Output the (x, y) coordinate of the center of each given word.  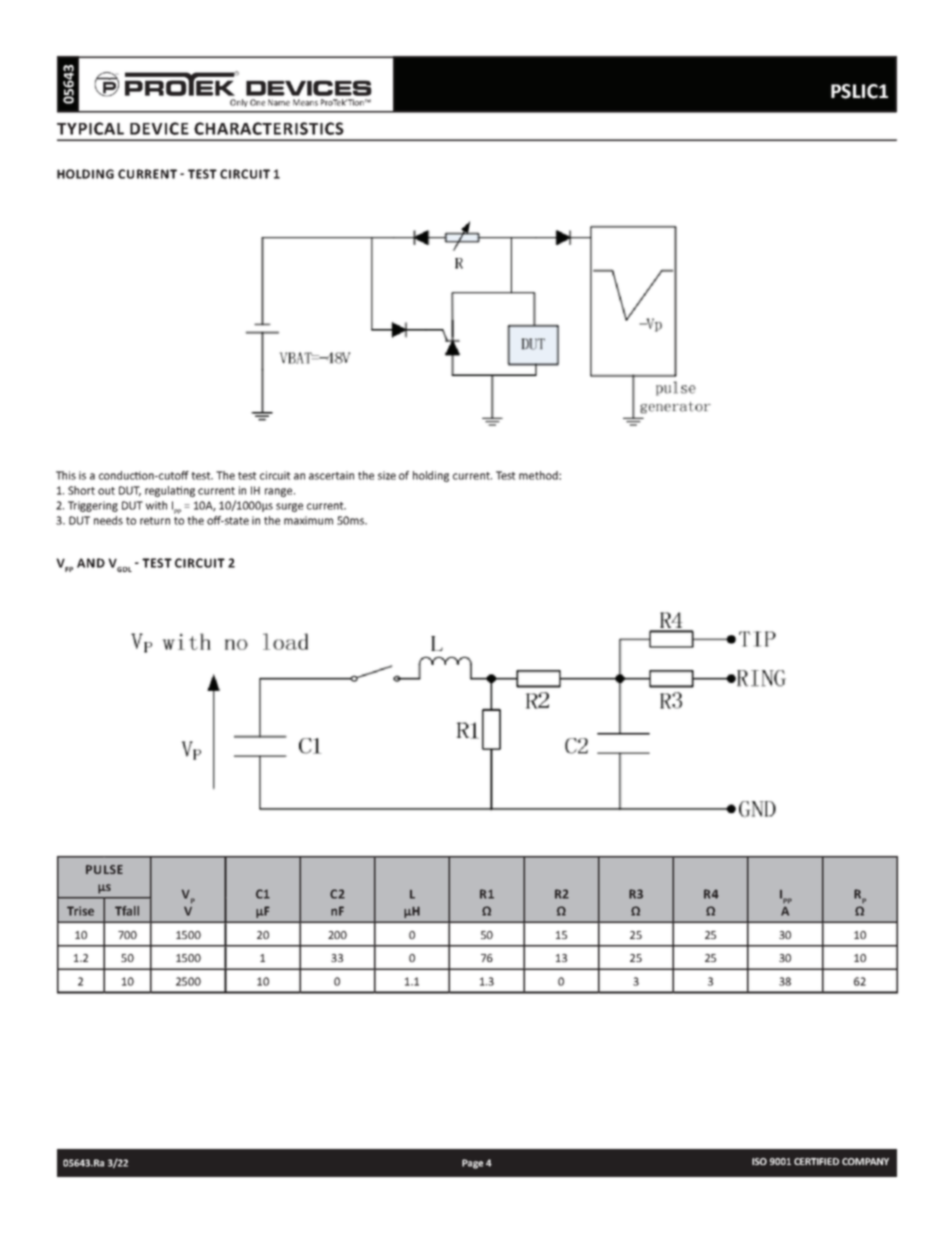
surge (289, 507)
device (159, 128)
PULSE (104, 869)
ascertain (331, 475)
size (387, 475)
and (91, 563)
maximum (308, 520)
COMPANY (865, 1161)
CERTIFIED (816, 1161)
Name (279, 102)
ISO (759, 1161)
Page (472, 1164)
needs (108, 520)
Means (305, 102)
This (66, 475)
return (155, 521)
